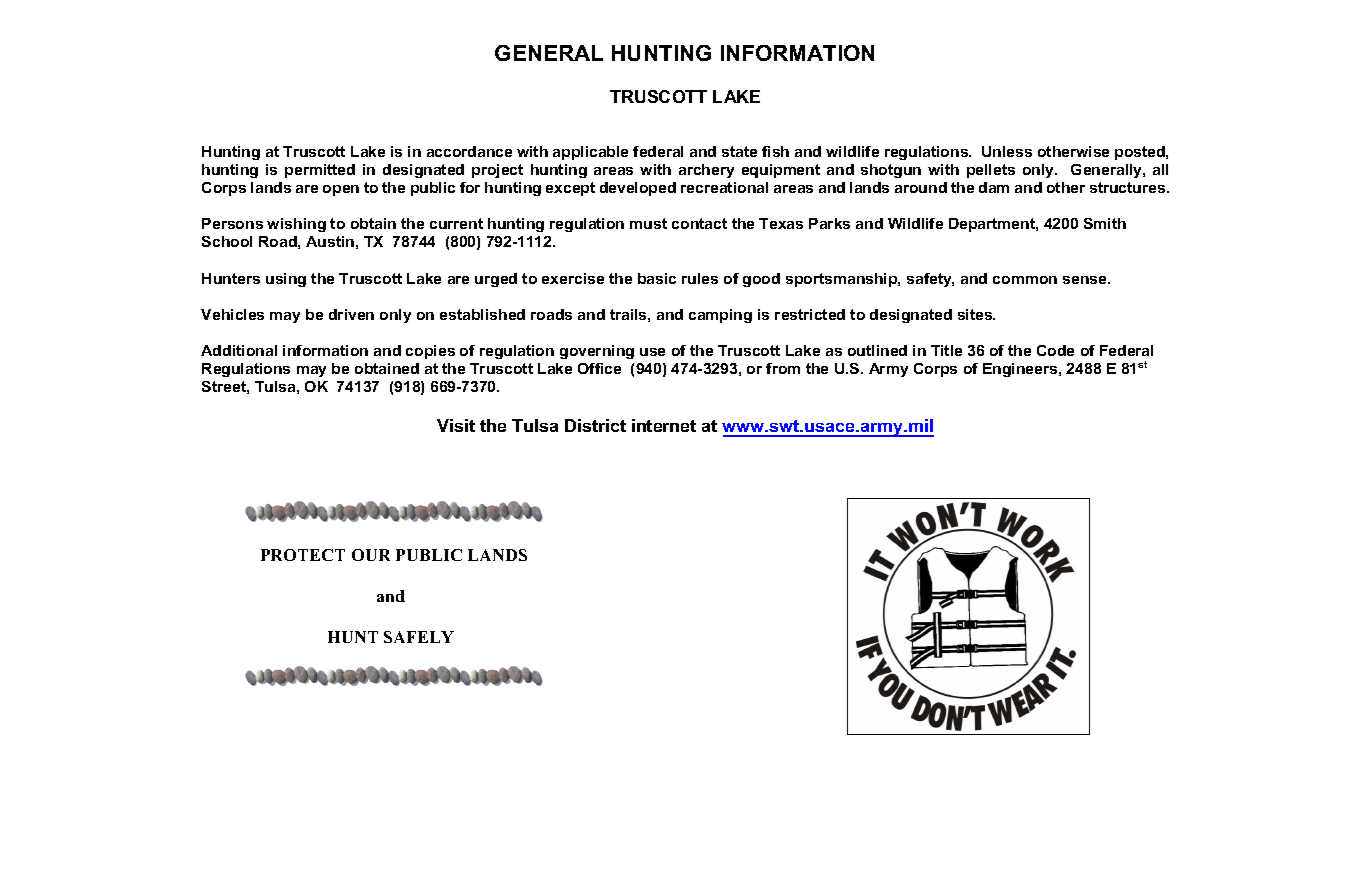 The image size is (1372, 887). Describe the element at coordinates (320, 171) in the image. I see `permitted` at that location.
